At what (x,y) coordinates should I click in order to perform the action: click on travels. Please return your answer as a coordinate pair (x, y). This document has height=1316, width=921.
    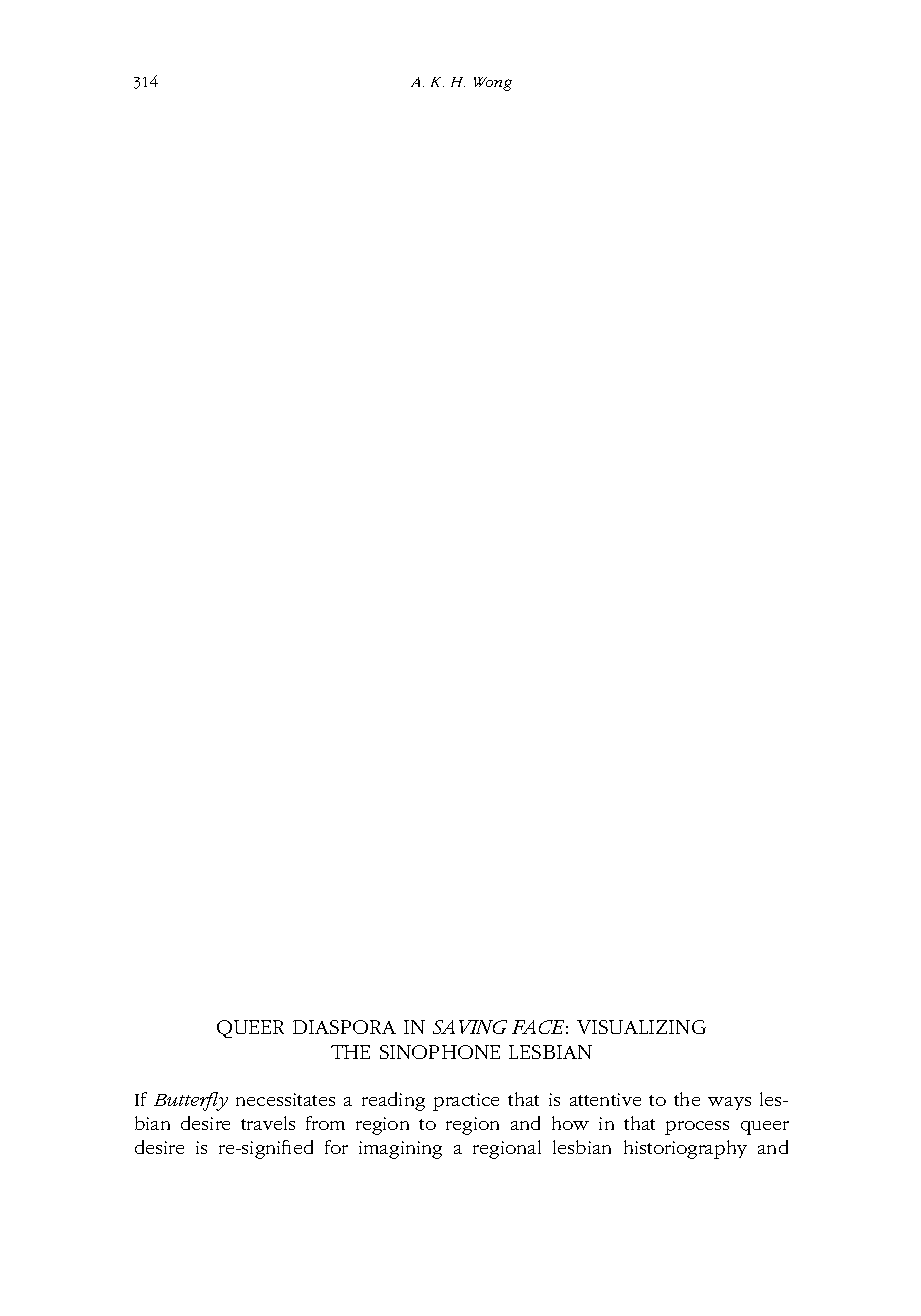
    Looking at the image, I should click on (268, 1123).
